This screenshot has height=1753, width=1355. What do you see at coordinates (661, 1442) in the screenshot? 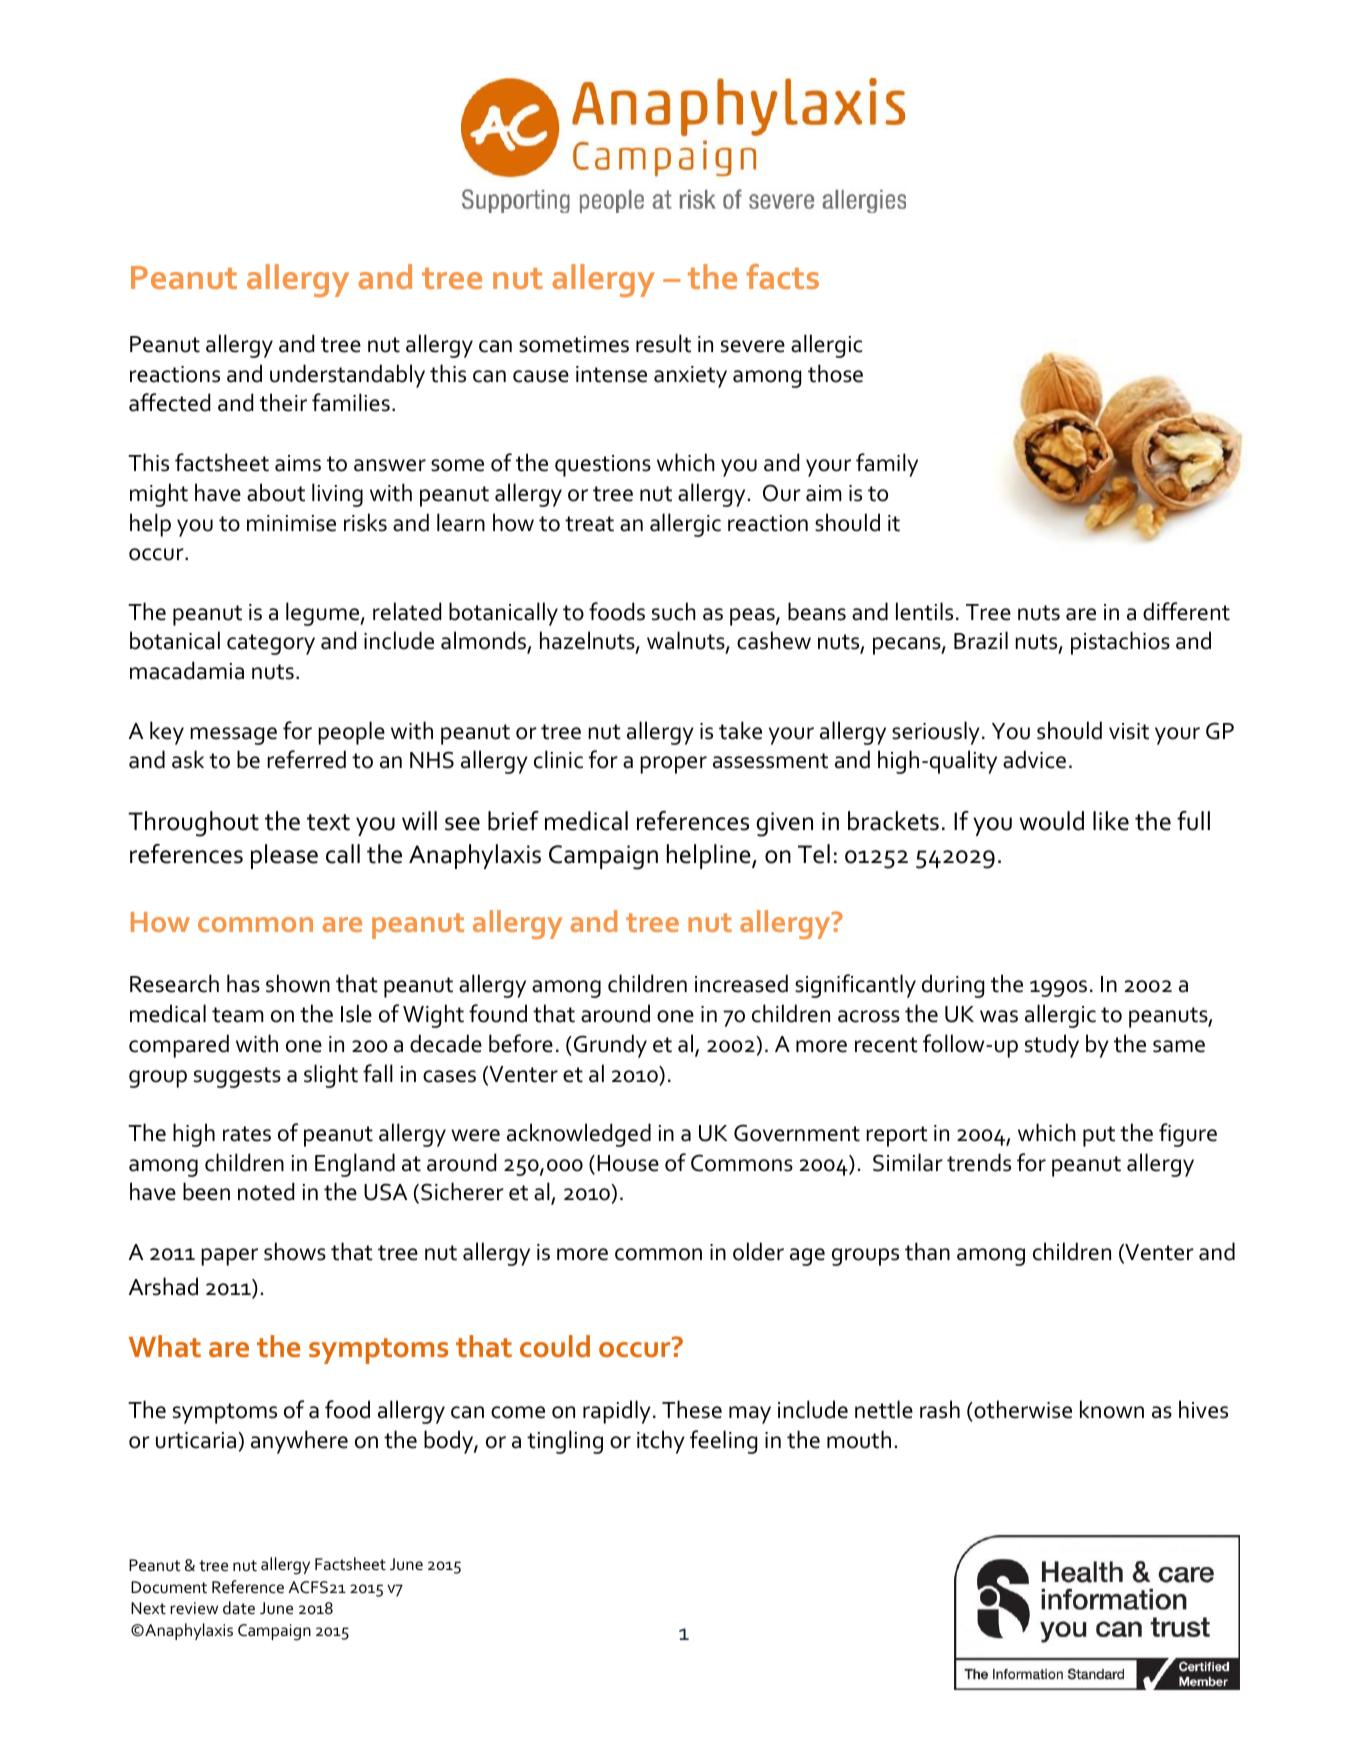
I see `itchy` at bounding box center [661, 1442].
